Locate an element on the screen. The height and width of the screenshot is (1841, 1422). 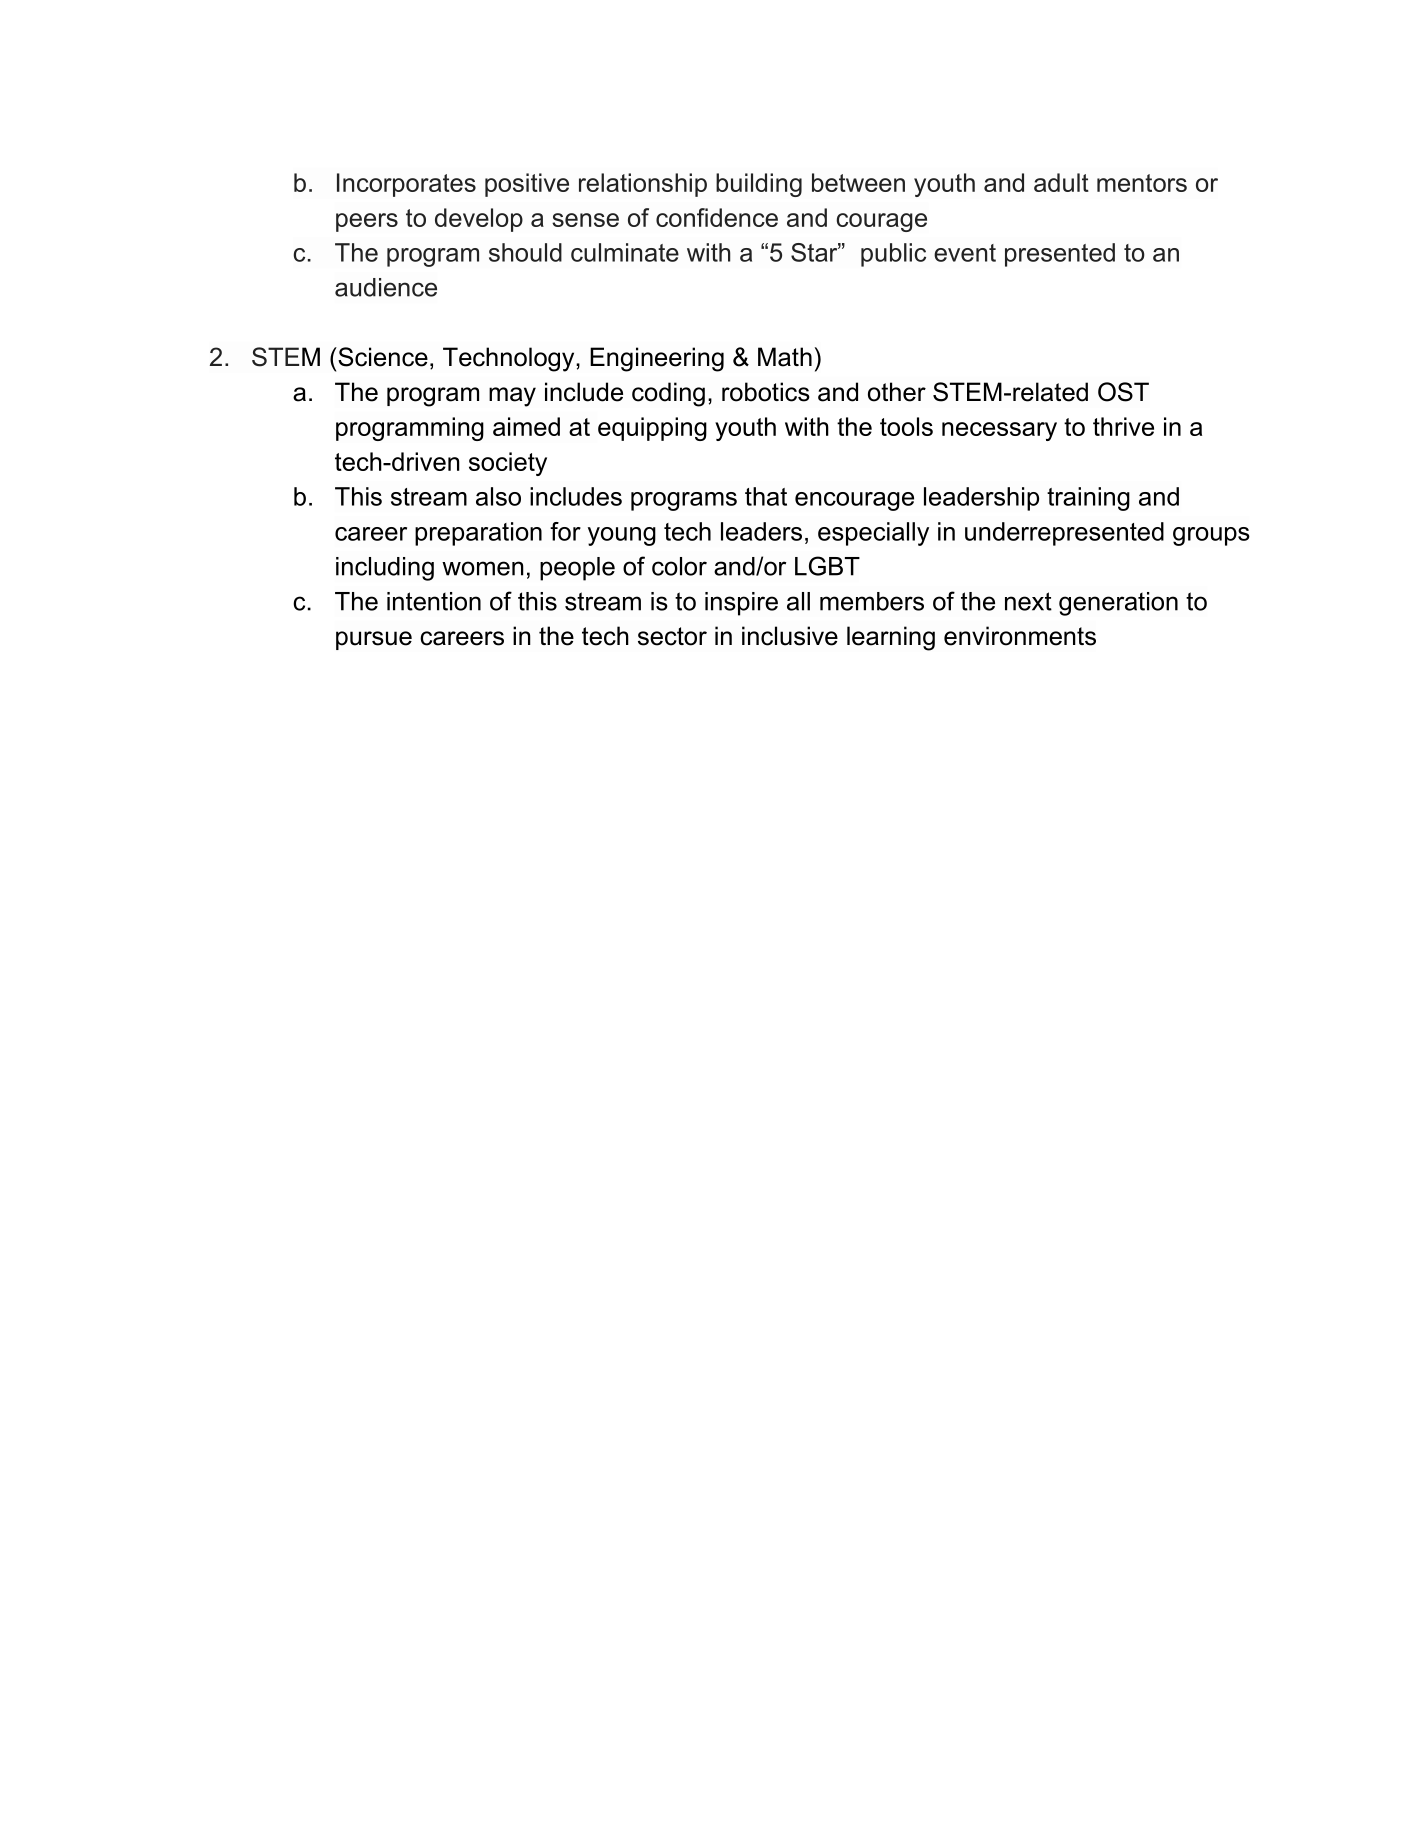
audience is located at coordinates (386, 287).
